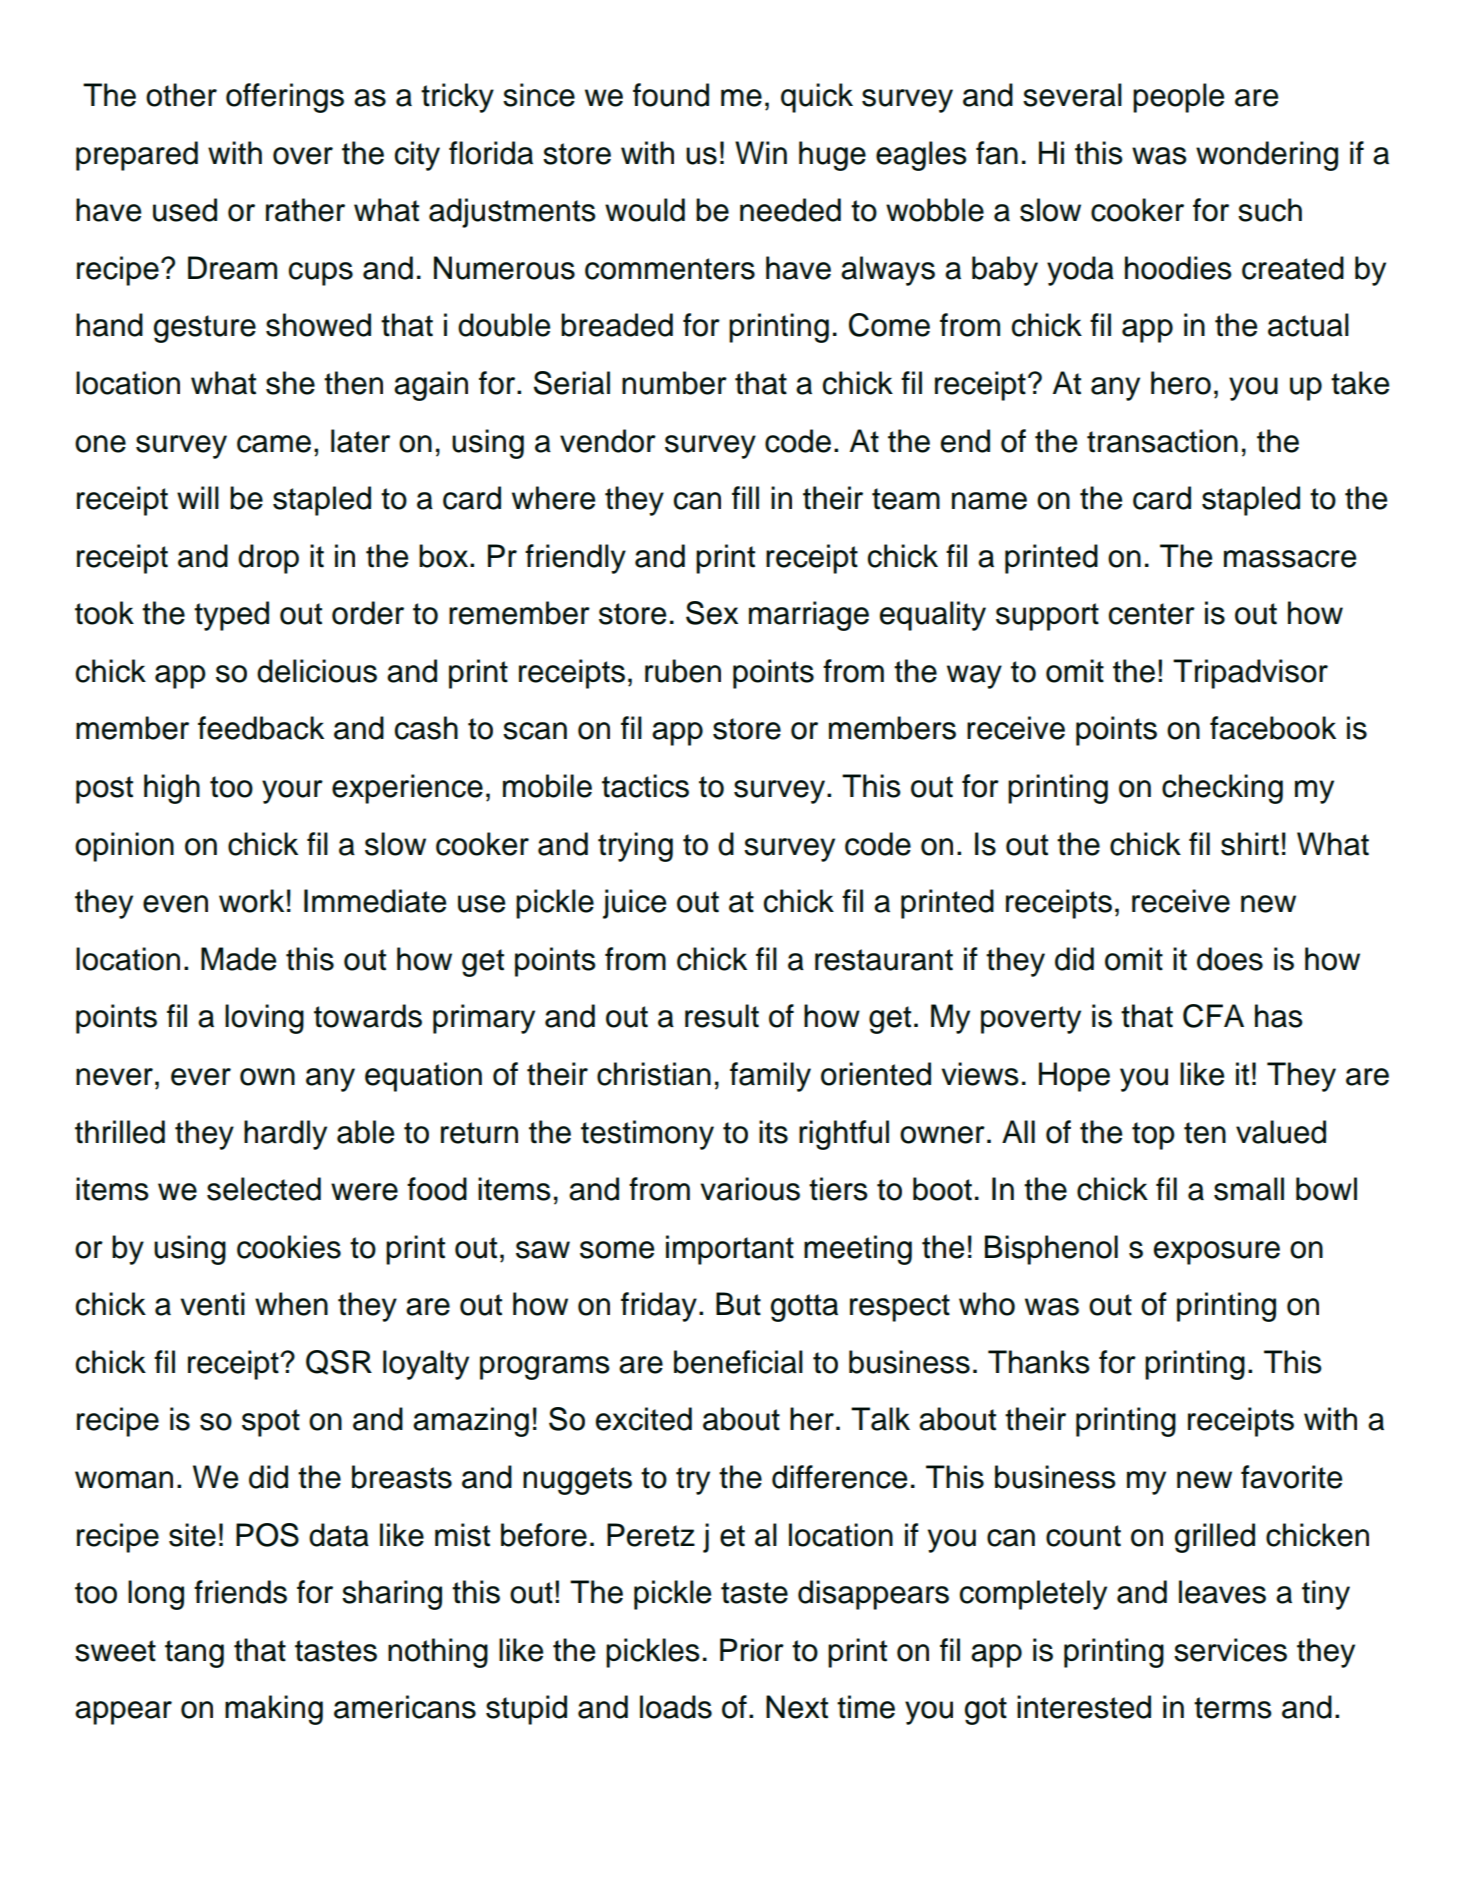 The width and height of the screenshot is (1468, 1900). I want to click on tang, so click(194, 1654).
